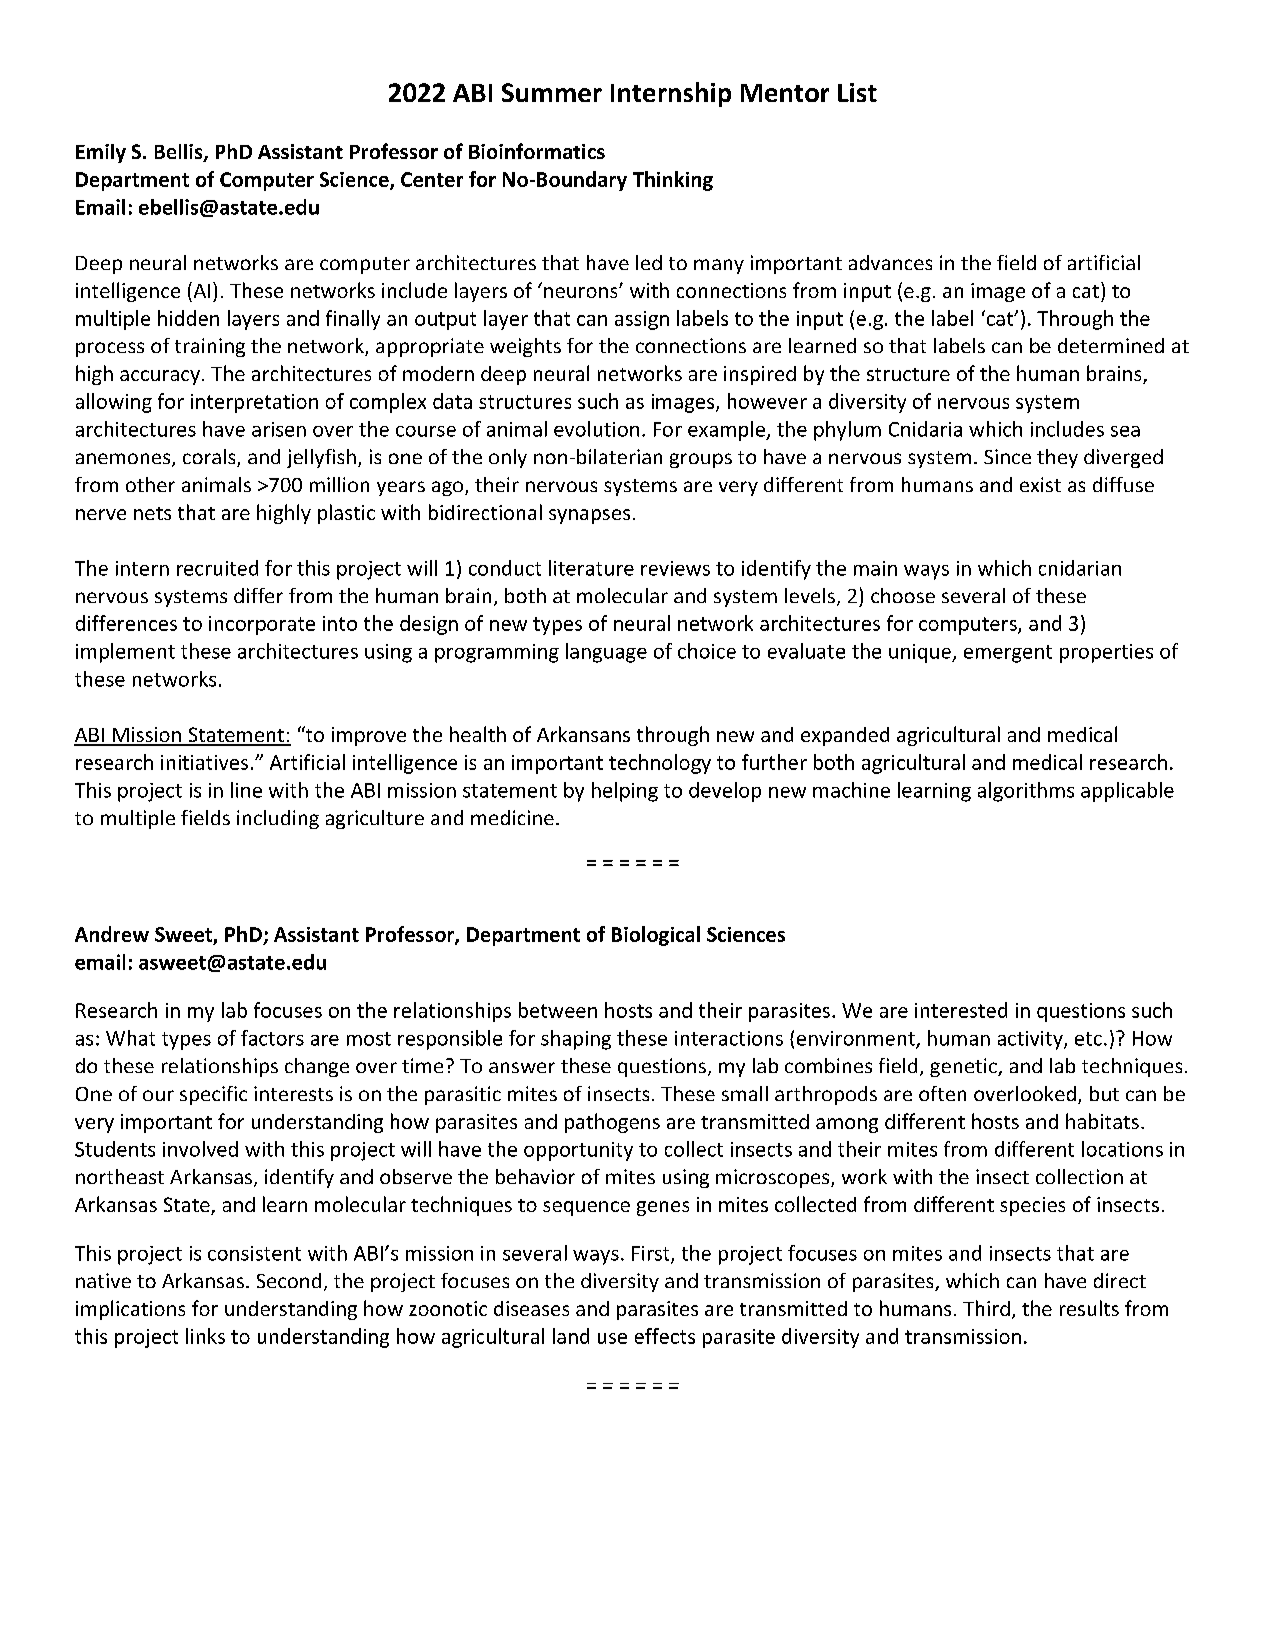 Image resolution: width=1265 pixels, height=1637 pixels. Describe the element at coordinates (272, 1038) in the image. I see `factors` at that location.
